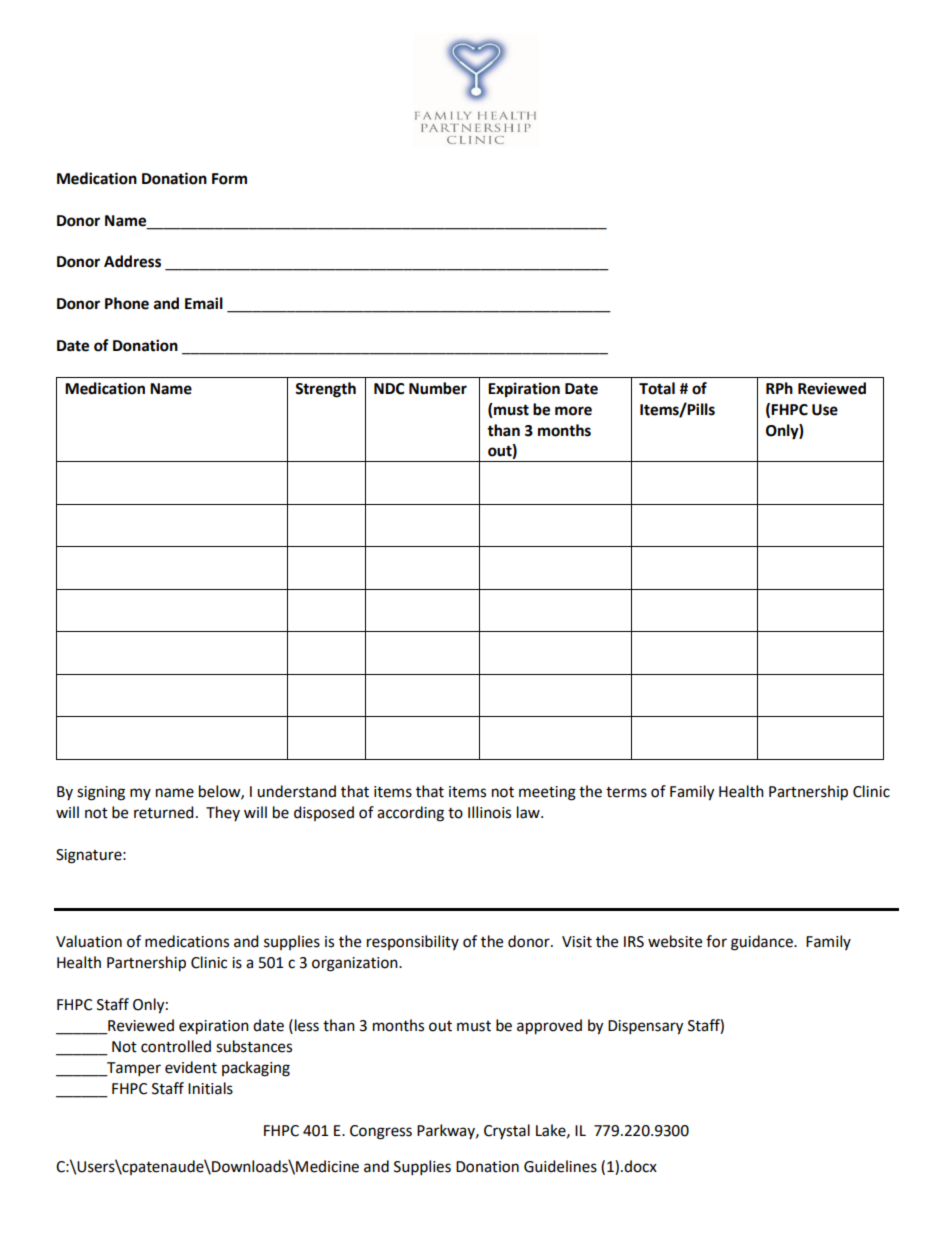 Image resolution: width=952 pixels, height=1233 pixels. Describe the element at coordinates (164, 812) in the image. I see `returned` at that location.
